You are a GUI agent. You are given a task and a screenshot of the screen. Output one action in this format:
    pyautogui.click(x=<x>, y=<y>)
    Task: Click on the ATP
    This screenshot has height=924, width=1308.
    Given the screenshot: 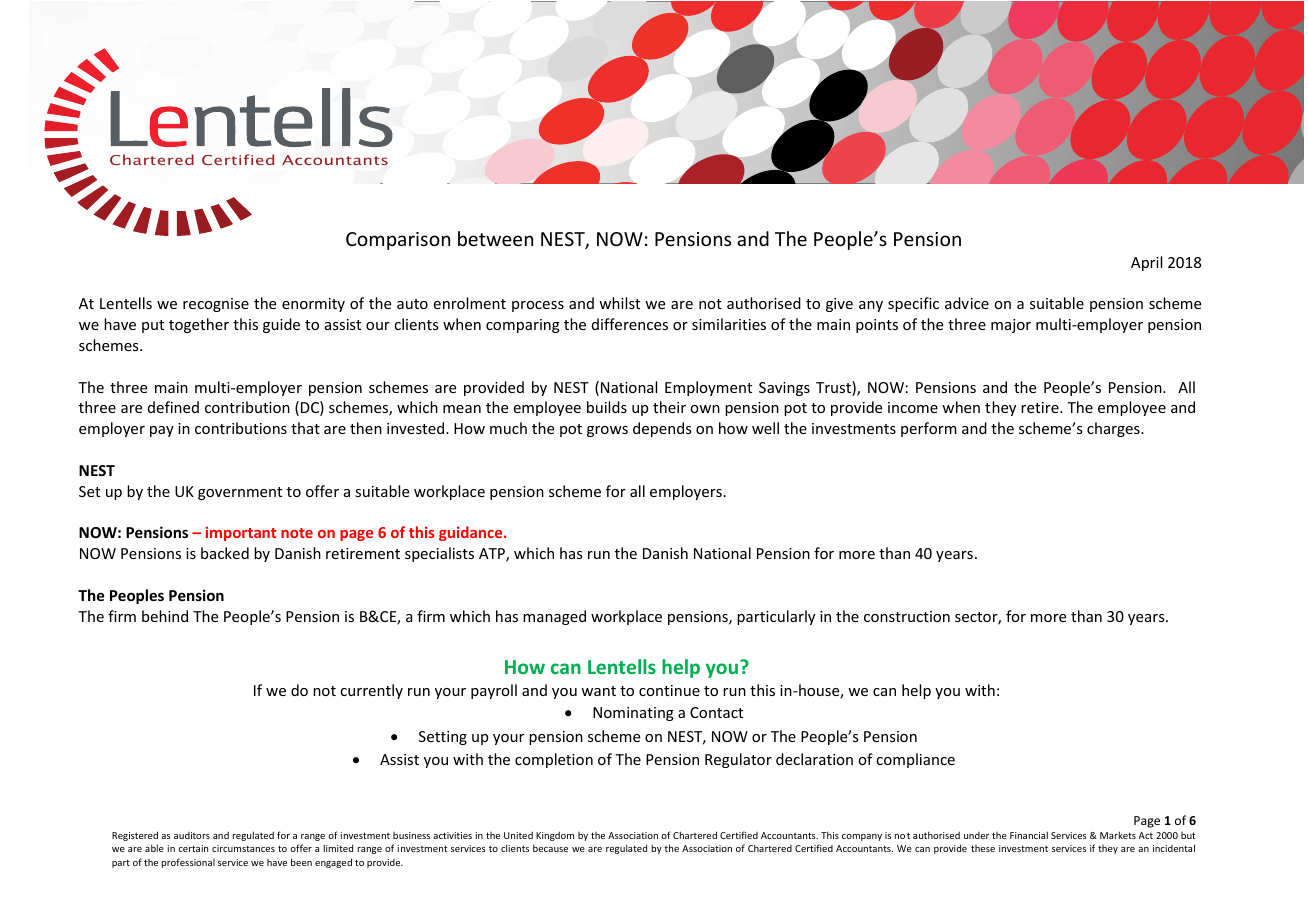 What is the action you would take?
    pyautogui.click(x=493, y=555)
